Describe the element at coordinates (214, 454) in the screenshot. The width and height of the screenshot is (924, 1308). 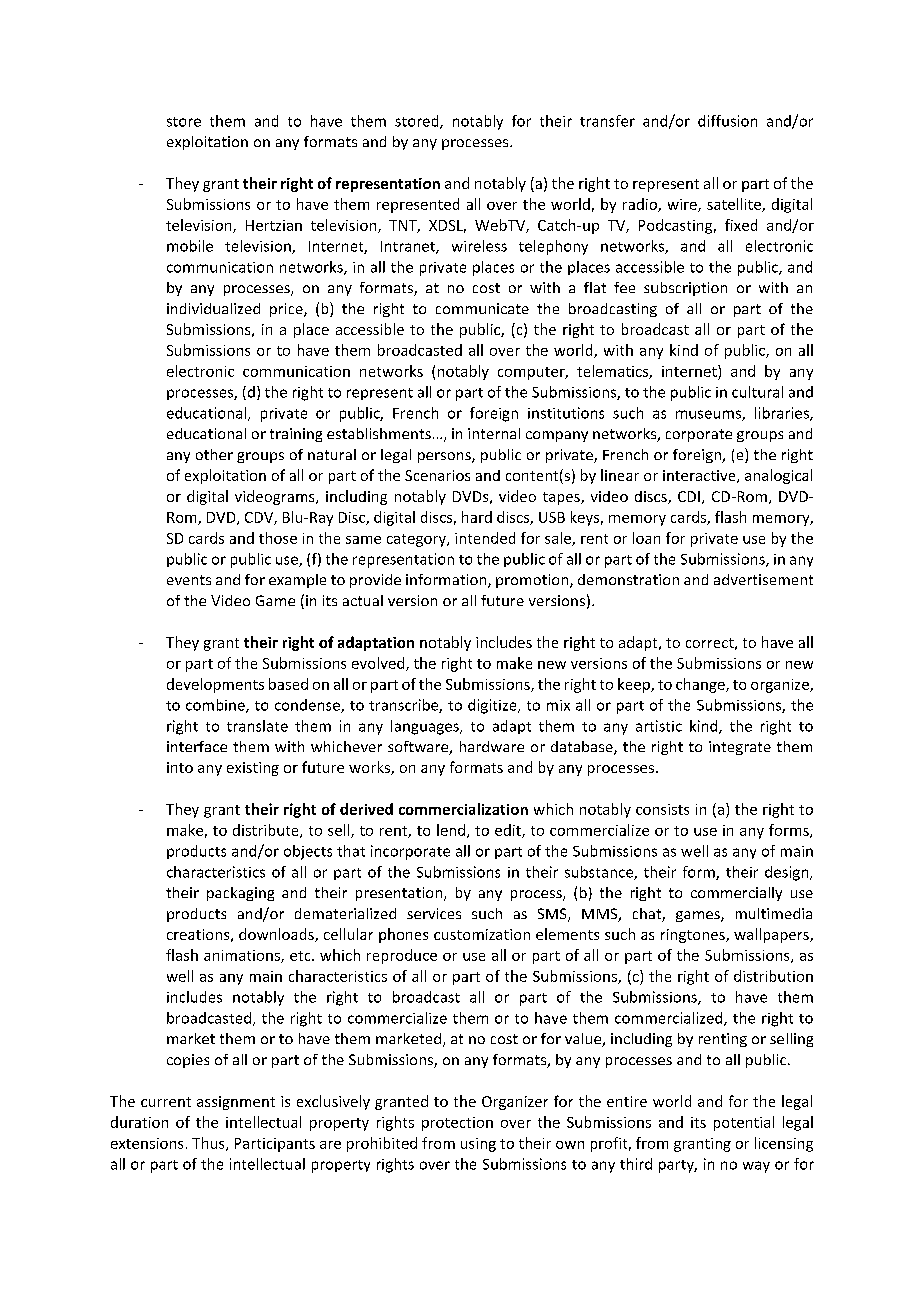
I see `other` at that location.
